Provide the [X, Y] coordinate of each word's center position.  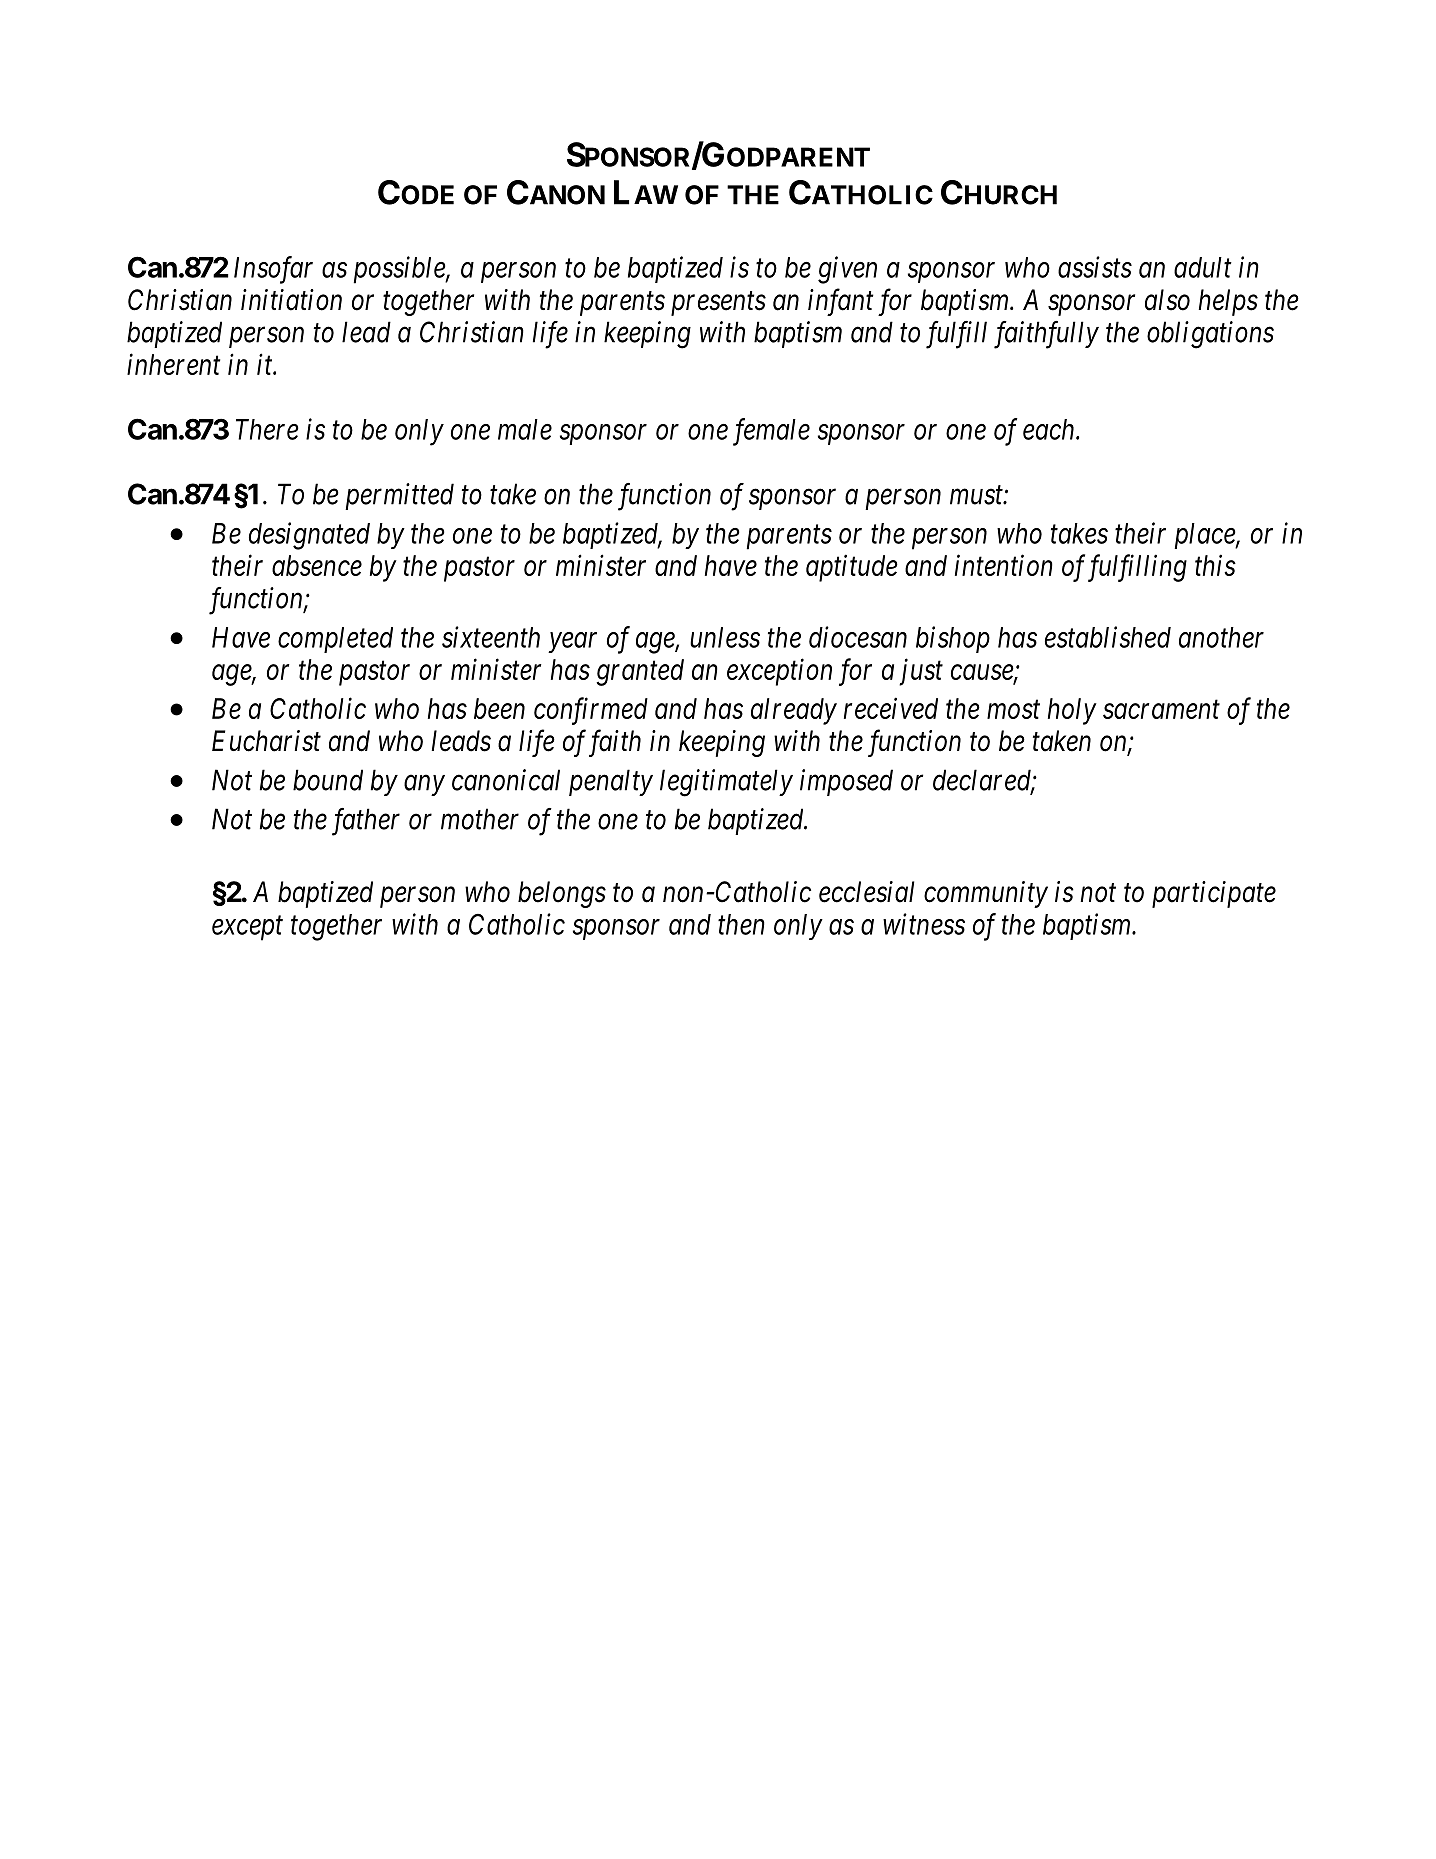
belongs [562, 894]
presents [718, 304]
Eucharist [266, 741]
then [741, 924]
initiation [291, 300]
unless [725, 637]
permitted [399, 496]
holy [1072, 711]
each [1050, 429]
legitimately [726, 783]
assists [1095, 267]
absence [317, 565]
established [1108, 637]
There [267, 429]
